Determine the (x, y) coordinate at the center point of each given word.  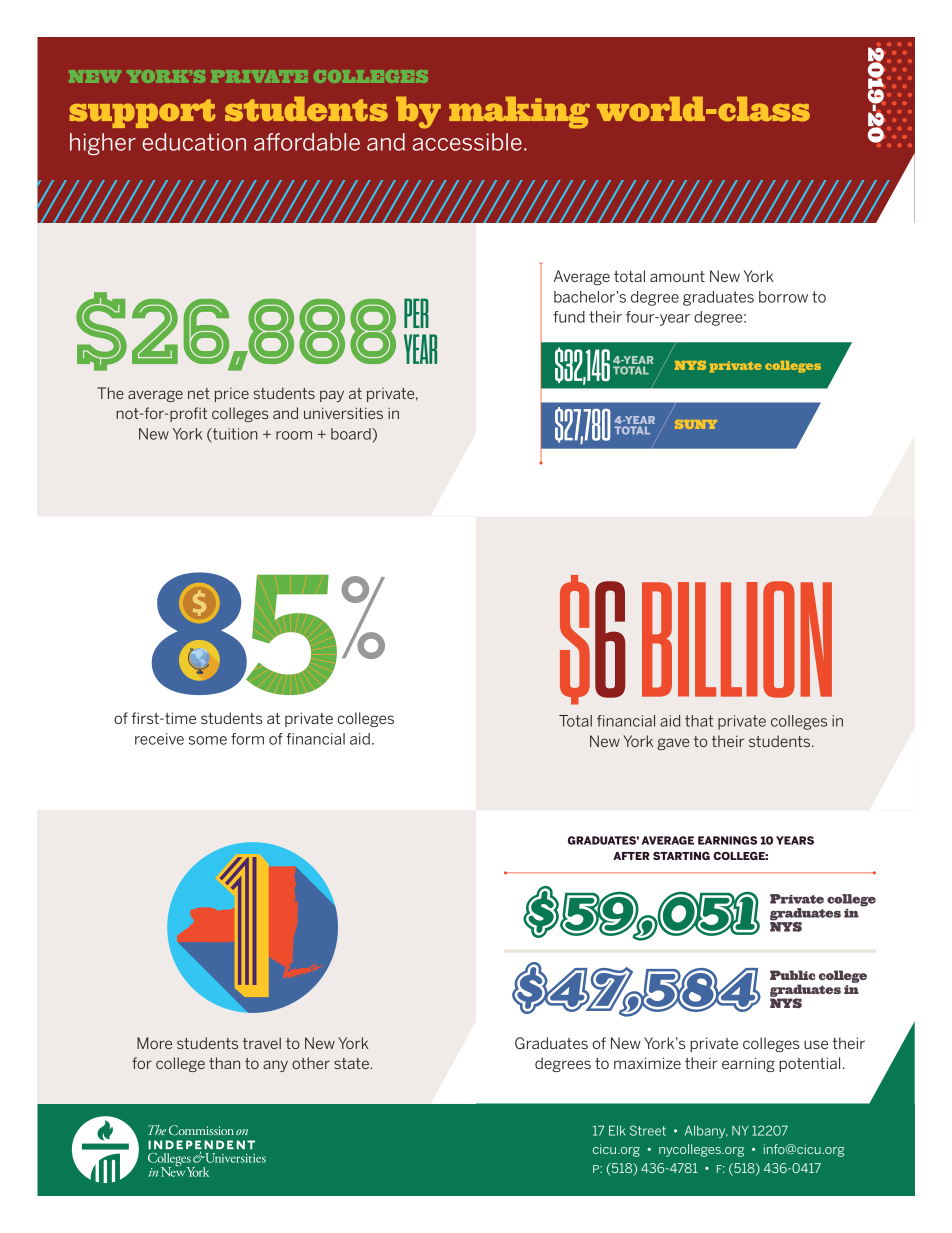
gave (673, 744)
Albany (706, 1131)
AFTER (631, 856)
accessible (467, 142)
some (208, 740)
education (194, 142)
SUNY (696, 424)
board (352, 434)
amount (677, 276)
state (352, 1063)
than (224, 1063)
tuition (234, 434)
